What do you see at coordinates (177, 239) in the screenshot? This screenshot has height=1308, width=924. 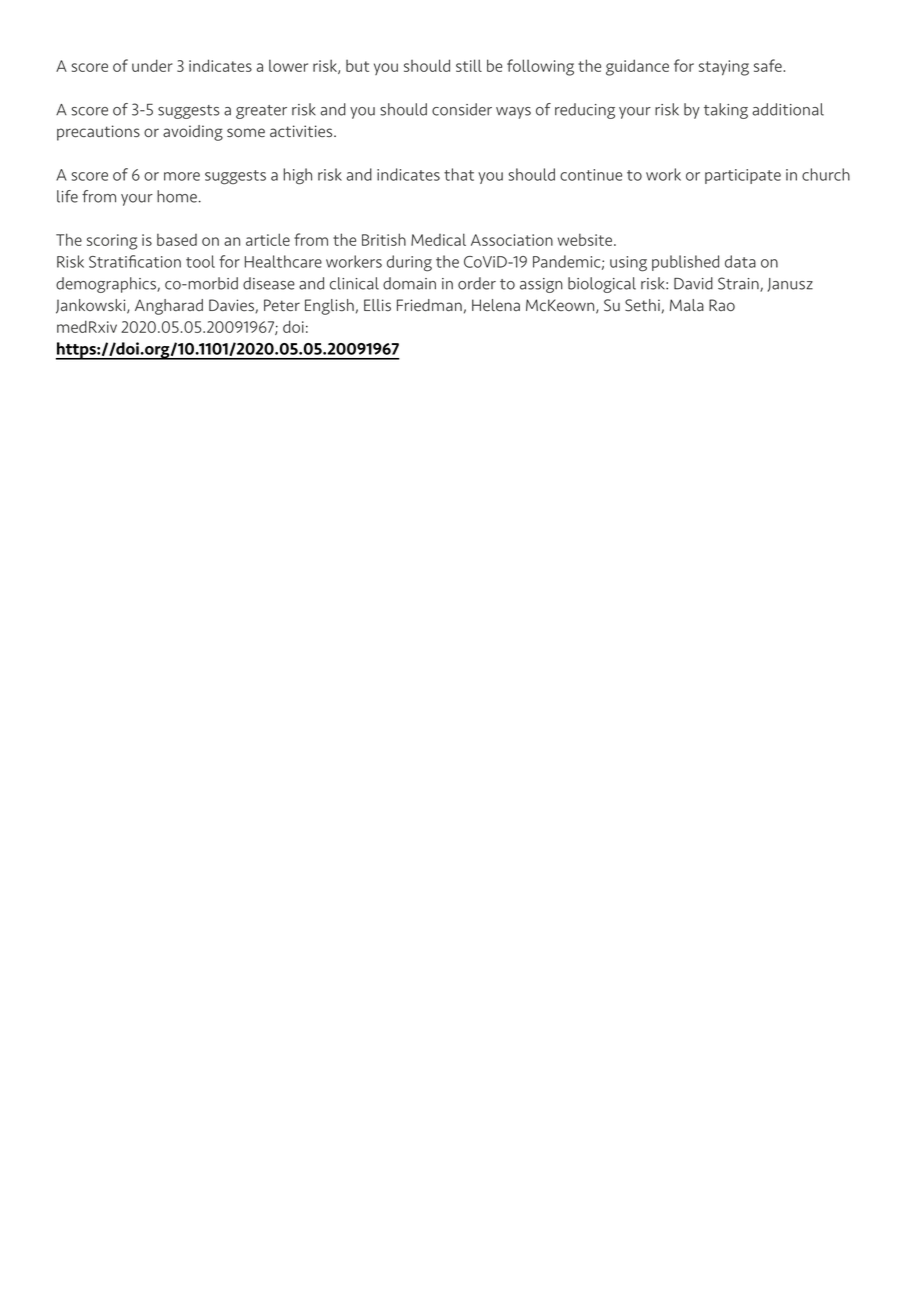 I see `based` at bounding box center [177, 239].
